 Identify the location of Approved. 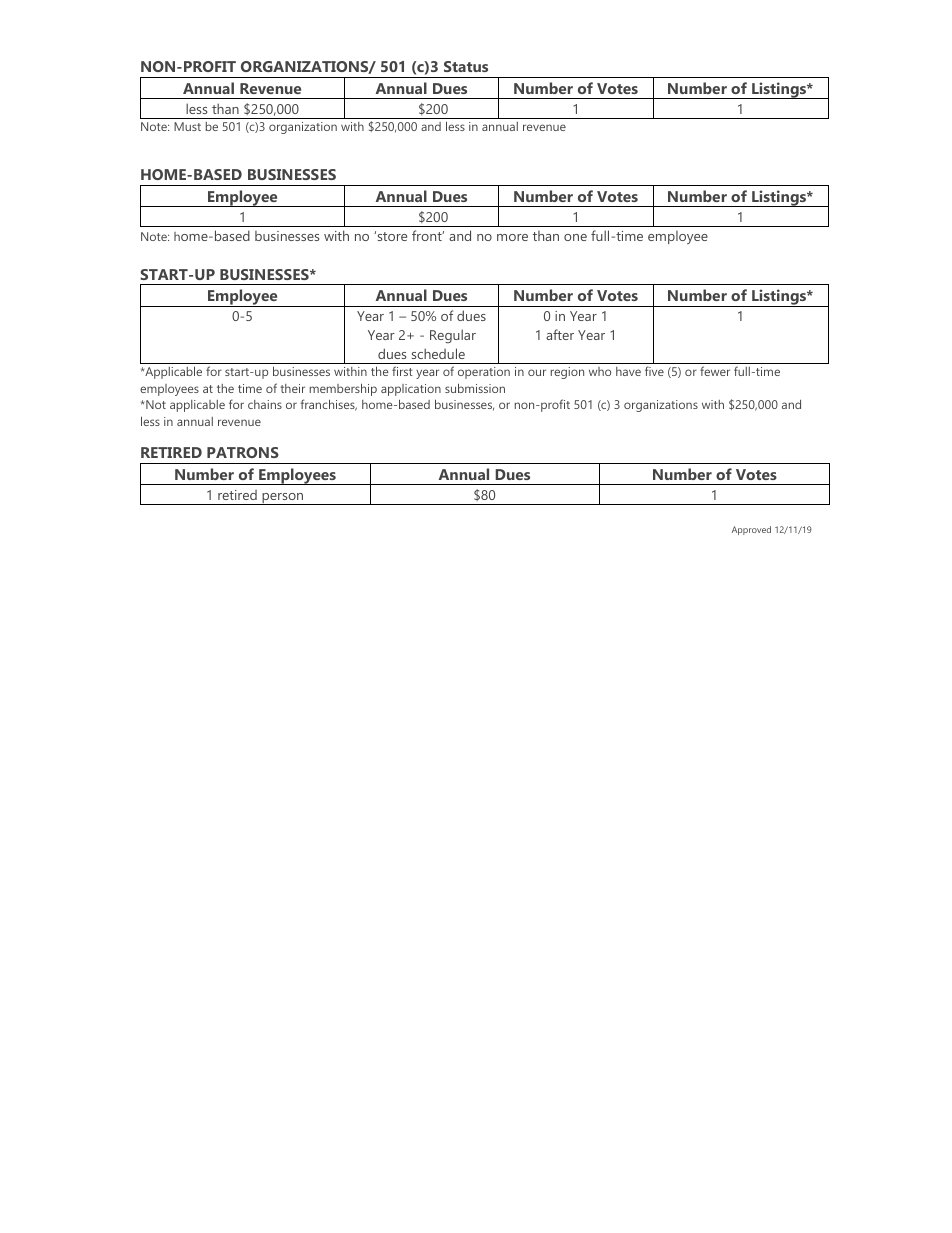
(751, 530).
